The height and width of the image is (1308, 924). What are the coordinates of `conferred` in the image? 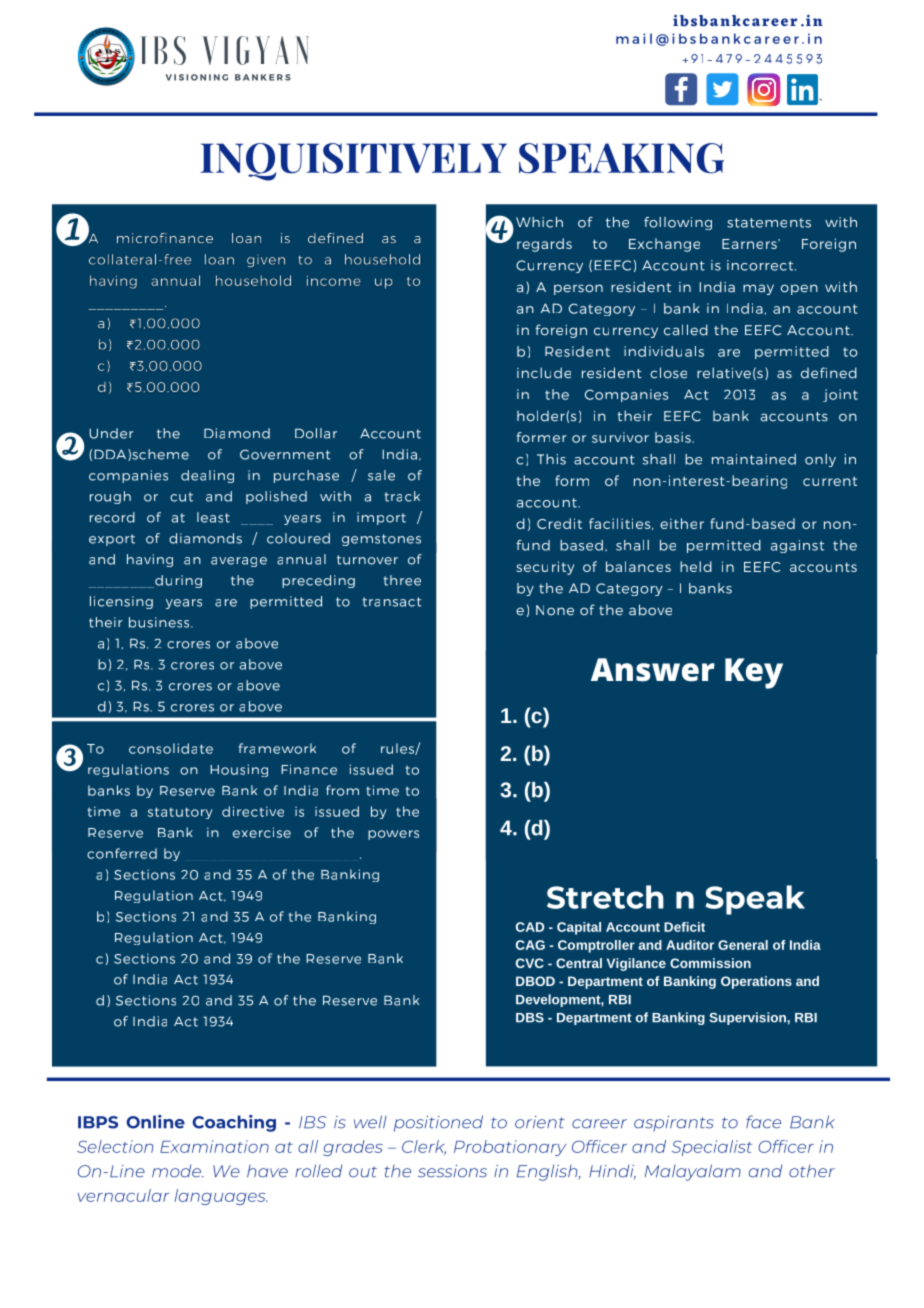 It's located at (122, 853).
